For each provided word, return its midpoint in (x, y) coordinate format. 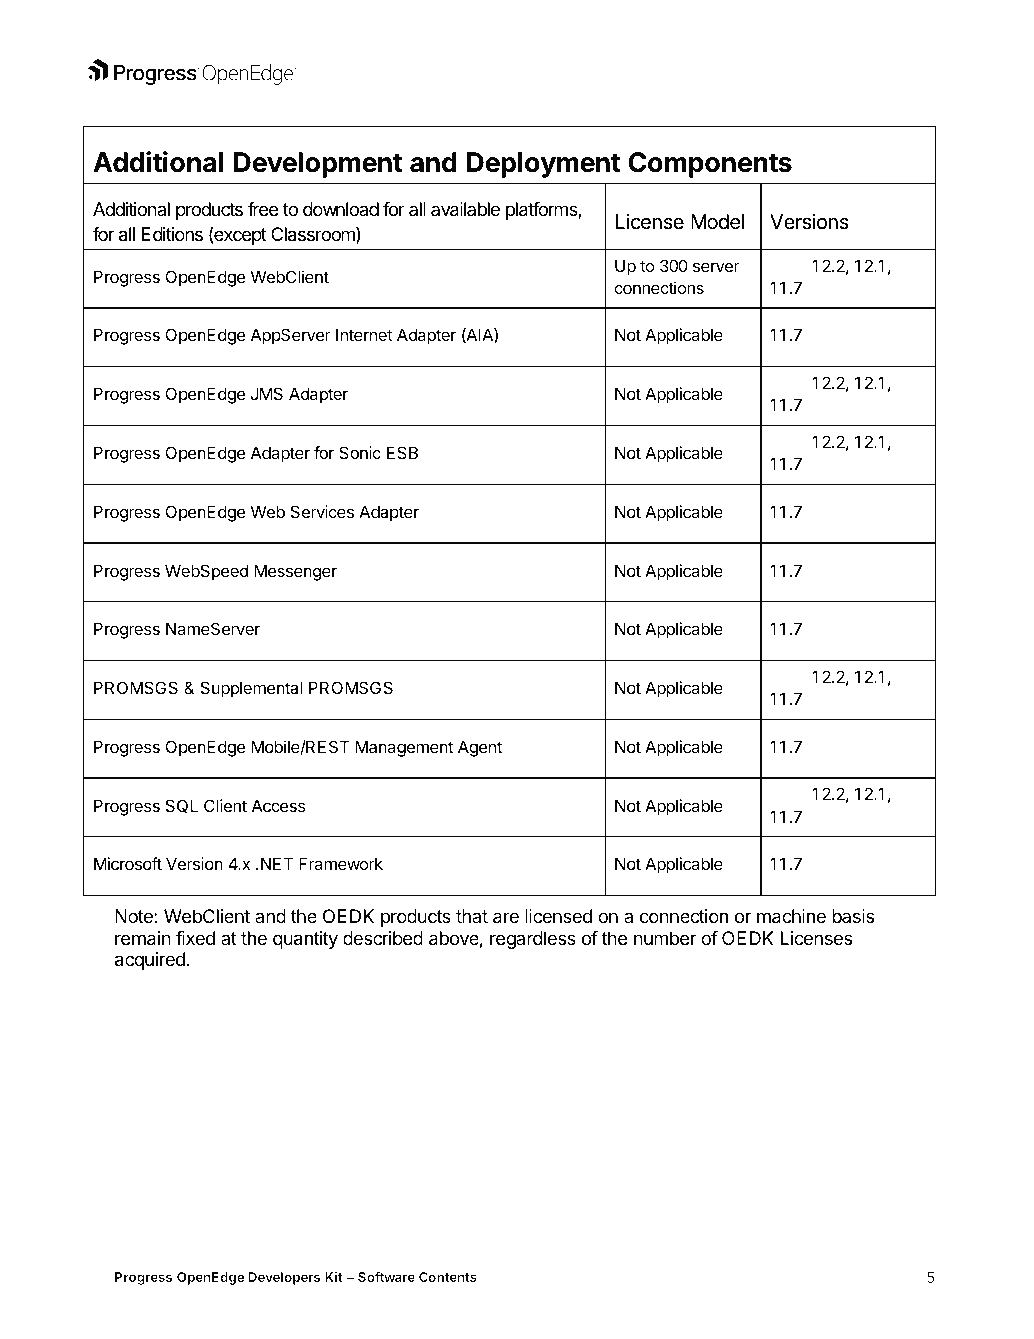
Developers (284, 1278)
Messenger (295, 572)
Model (717, 221)
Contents (448, 1277)
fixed (195, 938)
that (472, 916)
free (263, 209)
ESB (402, 452)
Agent (480, 748)
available (465, 209)
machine (791, 916)
